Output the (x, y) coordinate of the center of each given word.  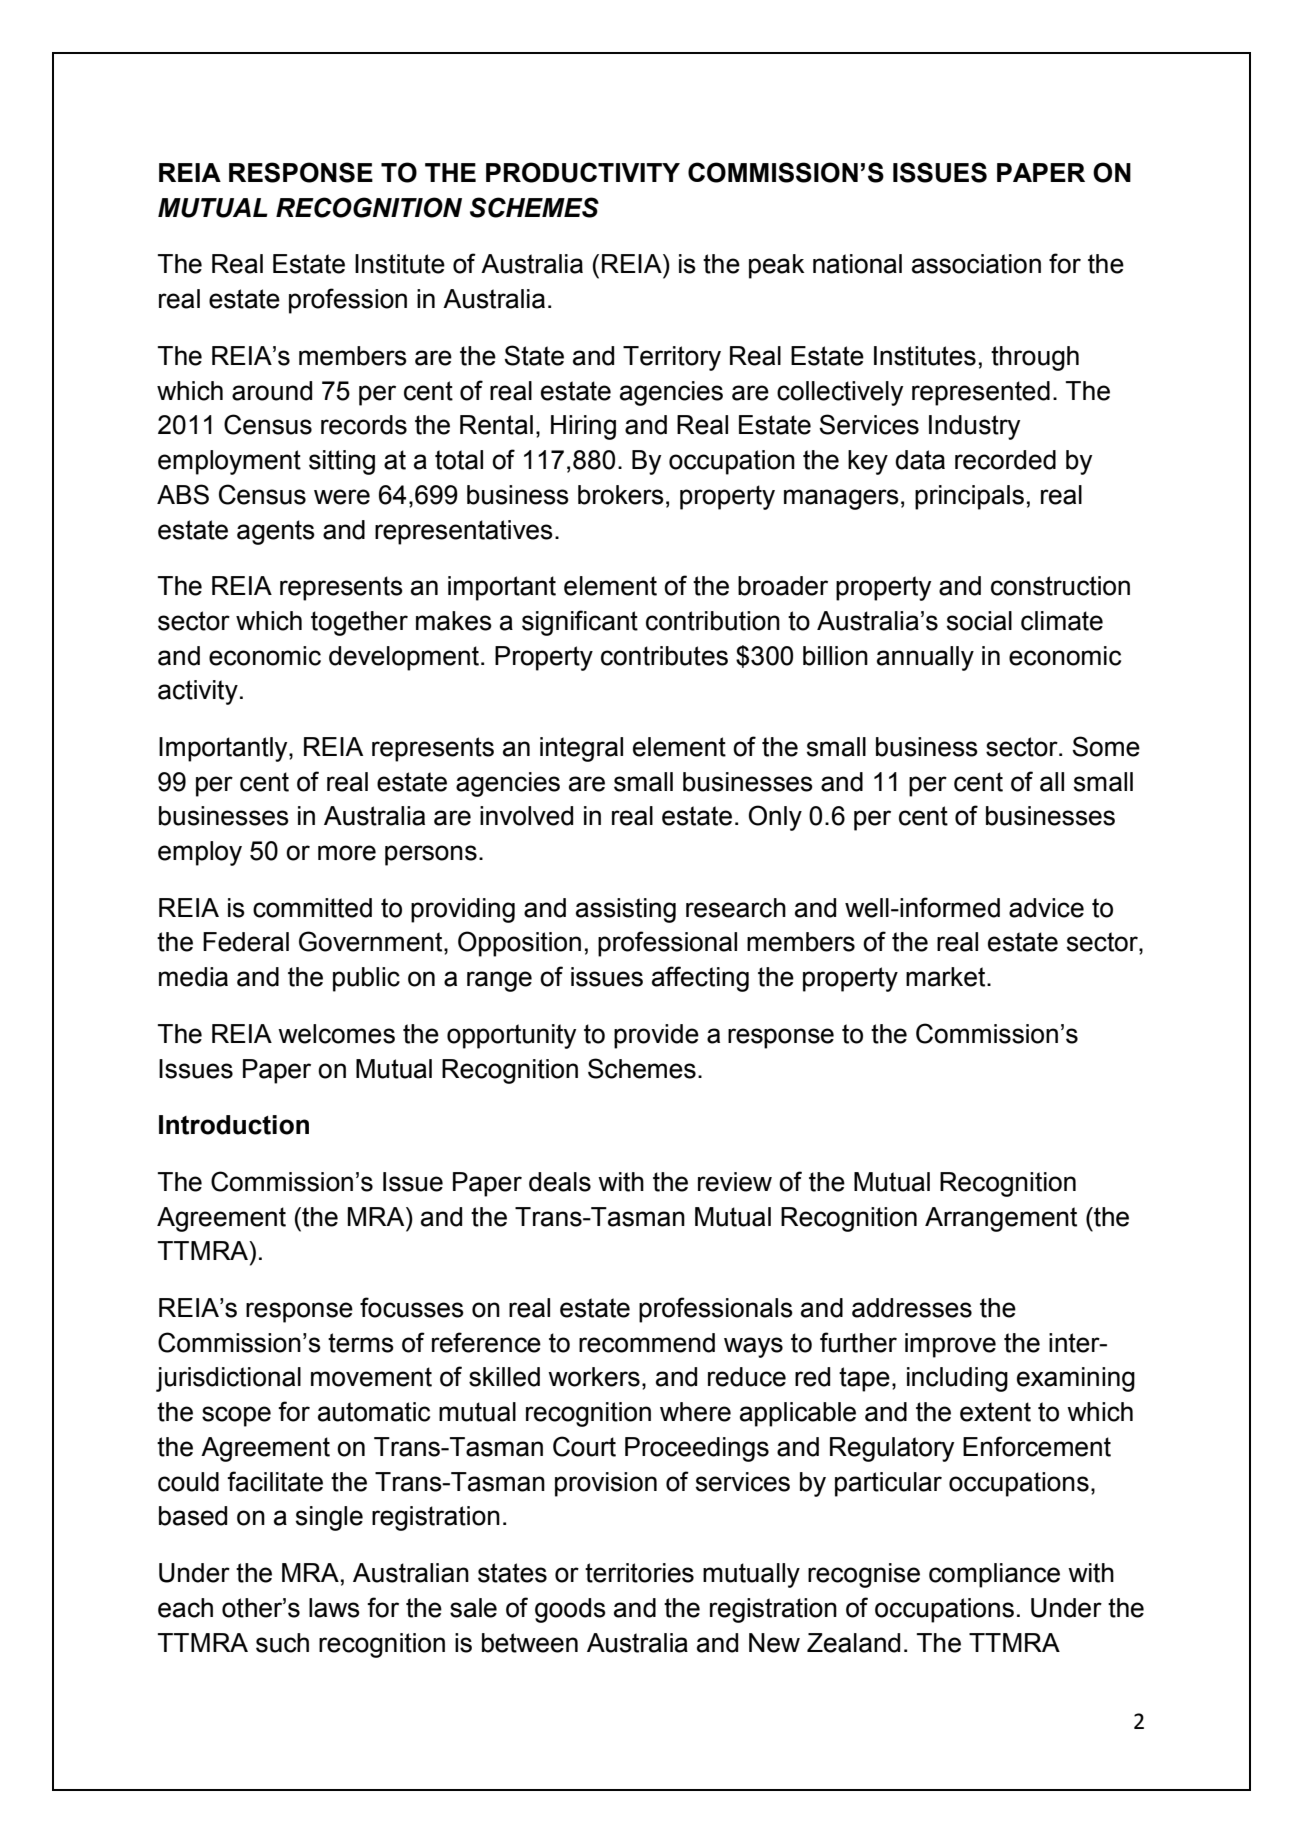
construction (1060, 586)
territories (639, 1573)
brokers (621, 495)
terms (361, 1343)
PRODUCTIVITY (583, 172)
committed (312, 908)
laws (334, 1608)
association (976, 264)
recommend (647, 1343)
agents (276, 532)
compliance (994, 1575)
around (272, 391)
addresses (912, 1308)
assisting (626, 910)
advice (1046, 908)
